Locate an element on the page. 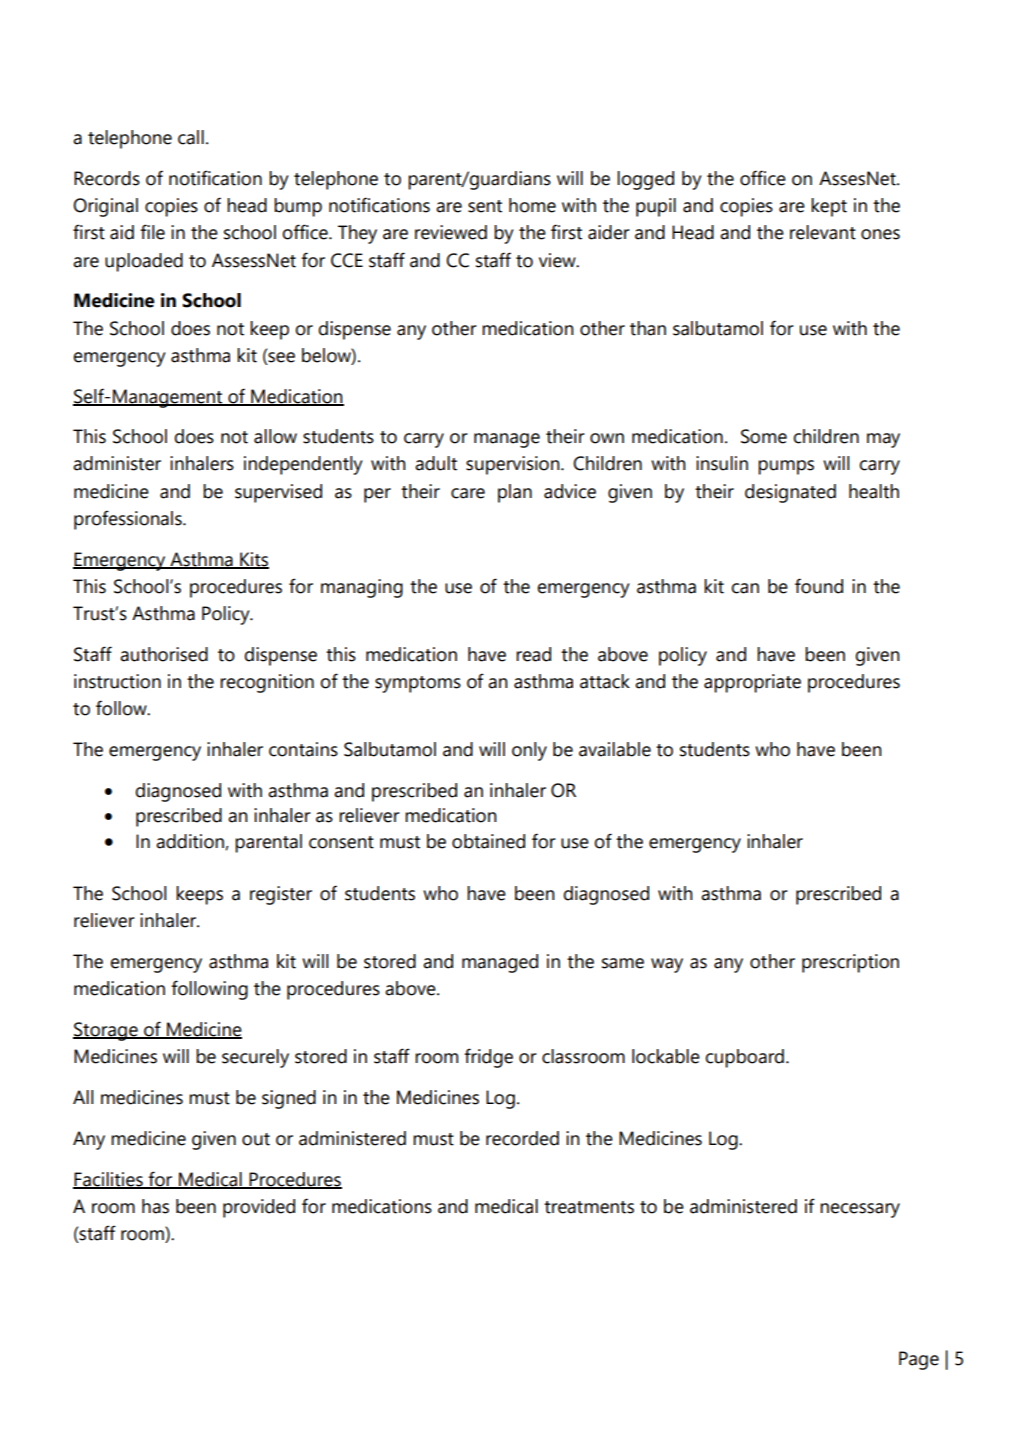 The width and height of the document is (1023, 1447). home is located at coordinates (532, 205).
